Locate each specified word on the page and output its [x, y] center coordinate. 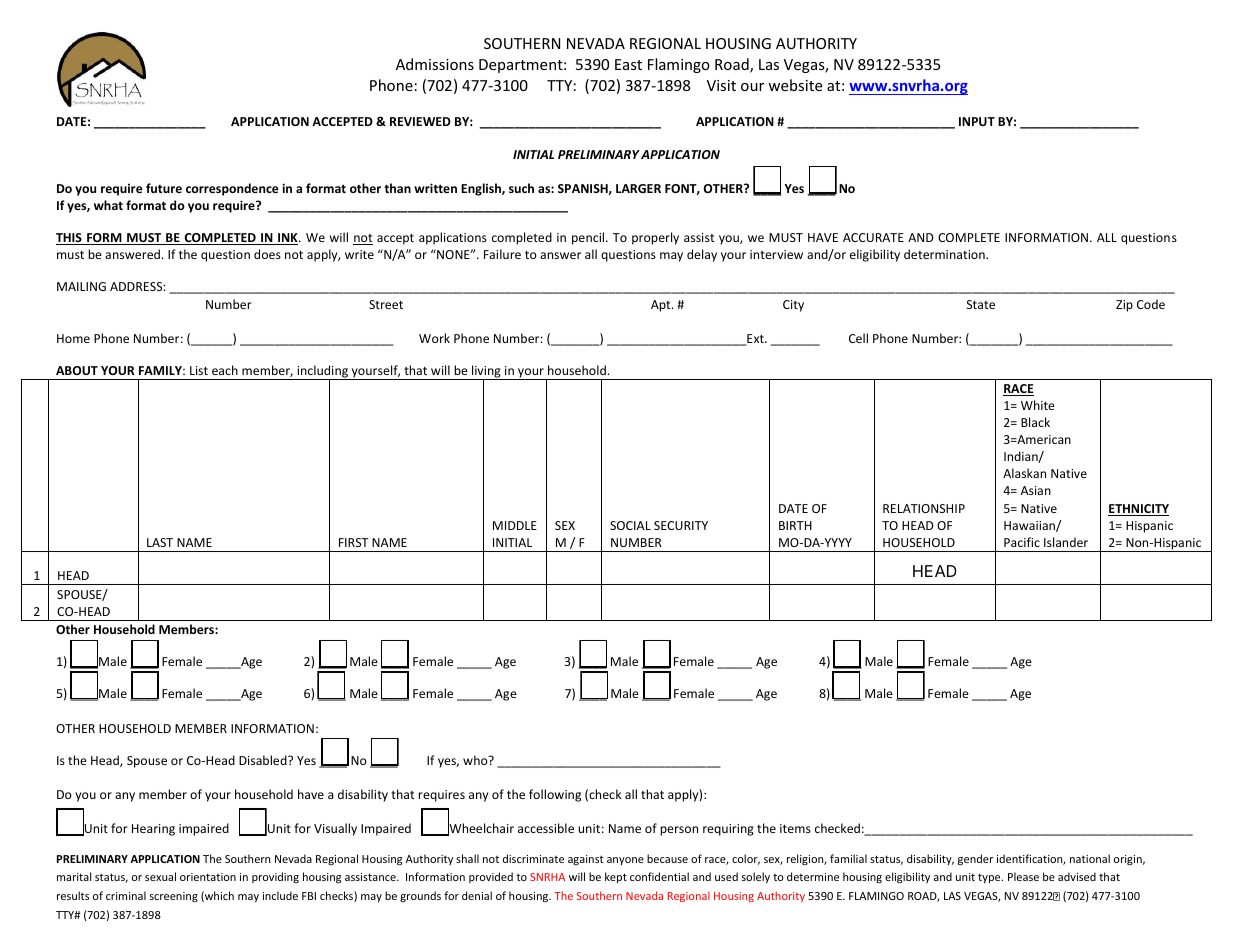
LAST [160, 542]
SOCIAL [630, 525]
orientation [208, 877]
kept [616, 877]
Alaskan [1024, 473]
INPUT [977, 121]
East [628, 64]
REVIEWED [420, 121]
